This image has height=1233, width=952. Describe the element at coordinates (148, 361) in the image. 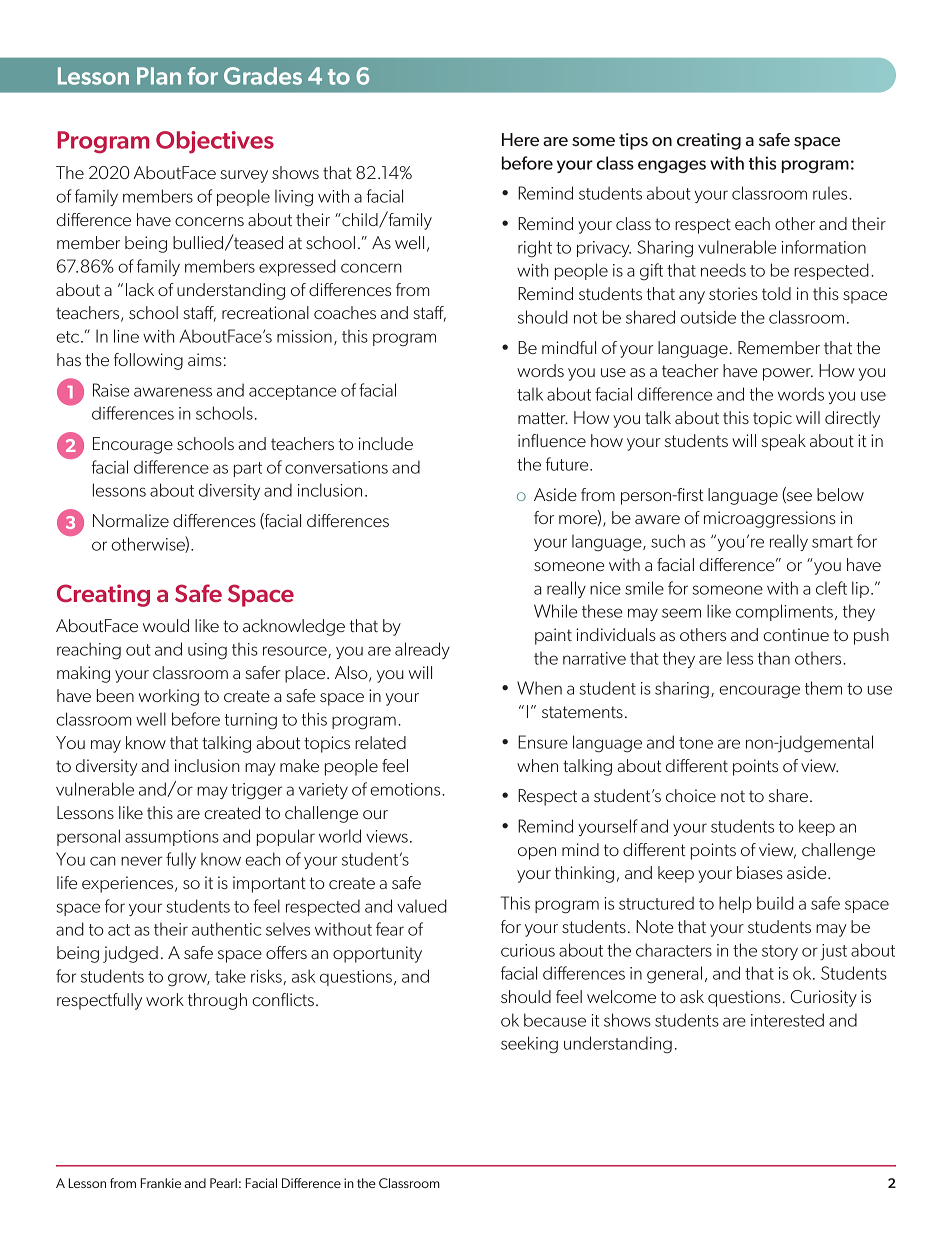

I see `following` at that location.
